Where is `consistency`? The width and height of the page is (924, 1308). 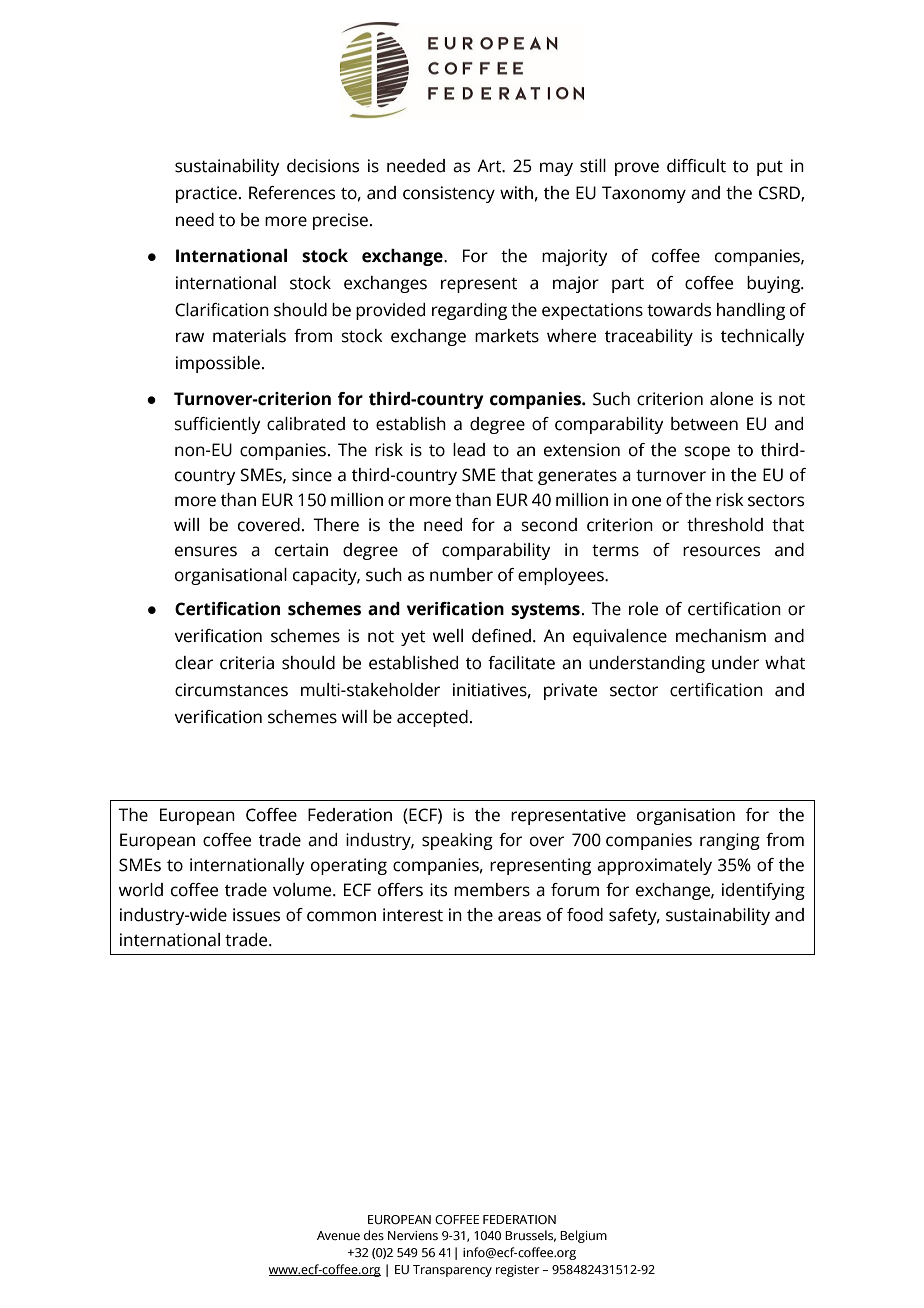
consistency is located at coordinates (449, 194).
